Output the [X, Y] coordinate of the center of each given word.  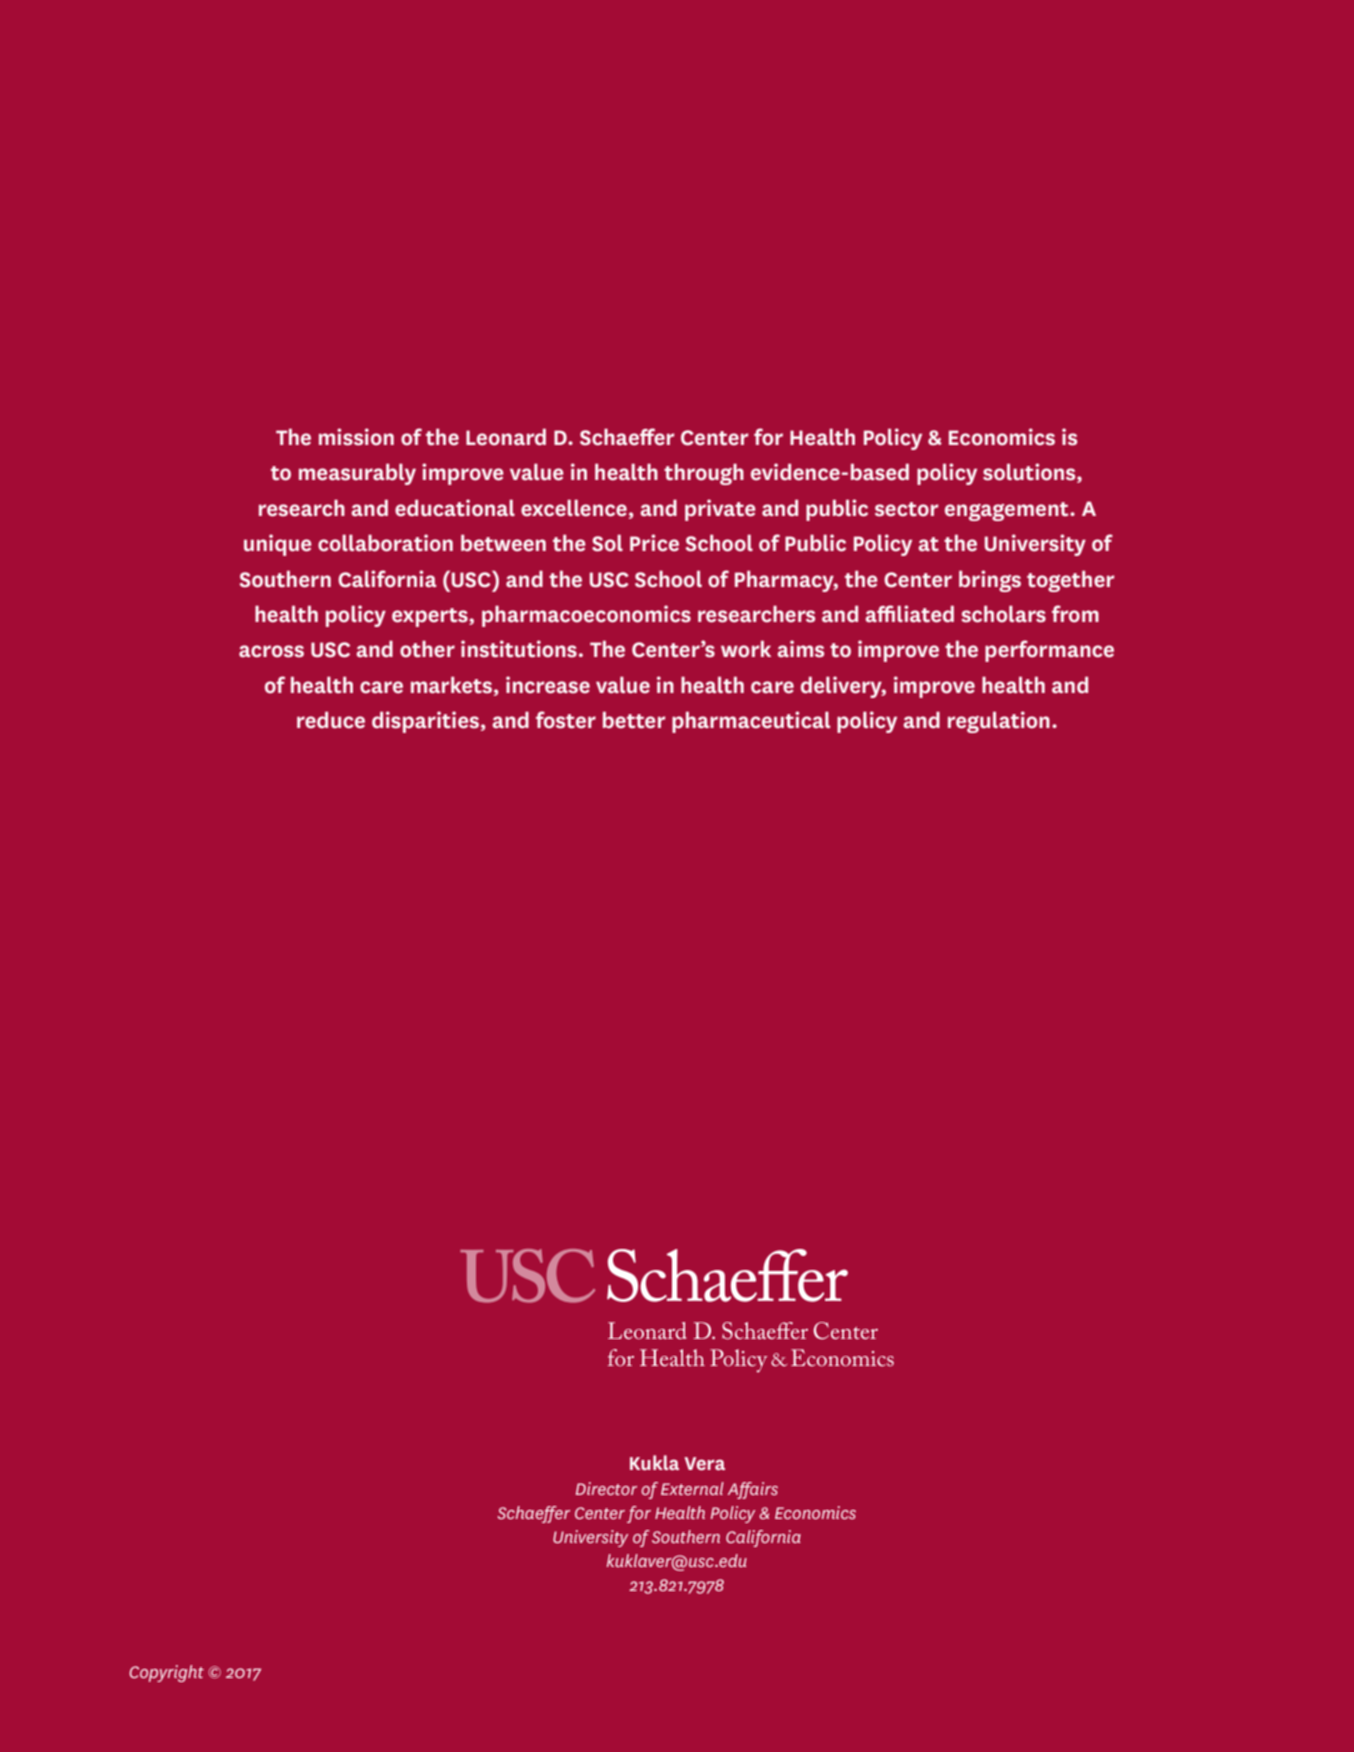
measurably [357, 474]
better [634, 720]
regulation [999, 722]
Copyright [166, 1673]
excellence [574, 508]
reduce [331, 720]
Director [606, 1488]
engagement [1008, 511]
